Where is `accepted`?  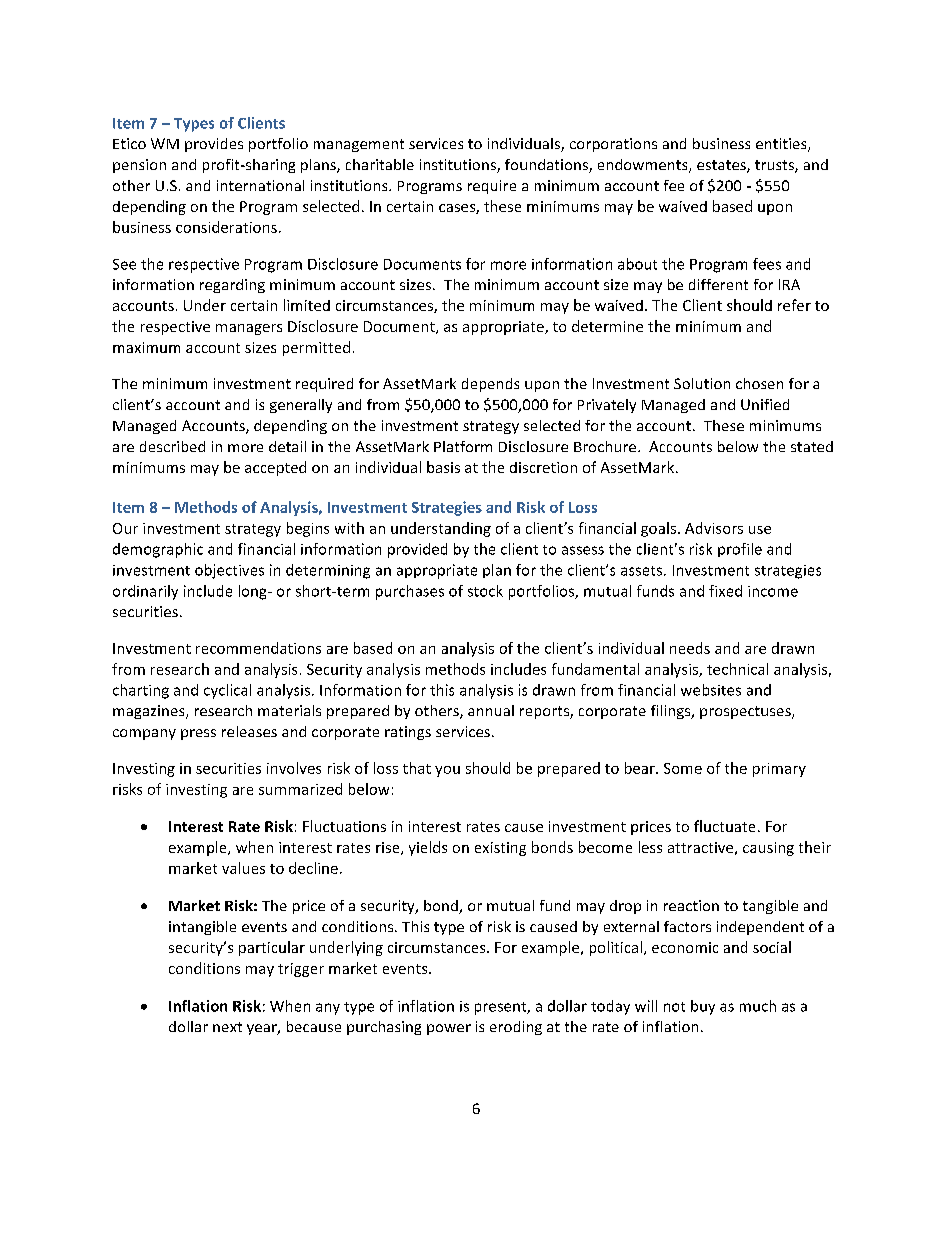
accepted is located at coordinates (275, 468).
